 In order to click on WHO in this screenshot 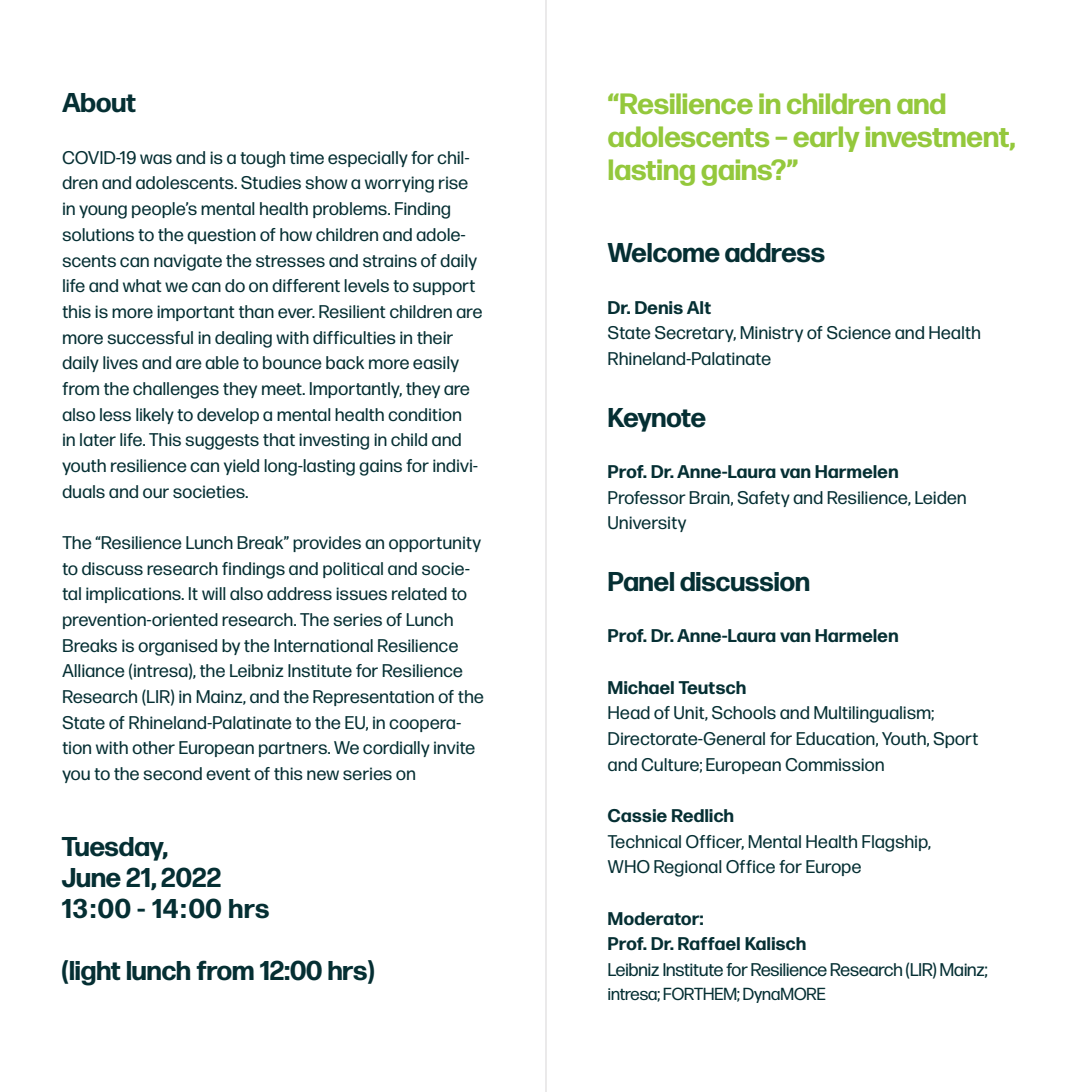, I will do `click(629, 867)`.
